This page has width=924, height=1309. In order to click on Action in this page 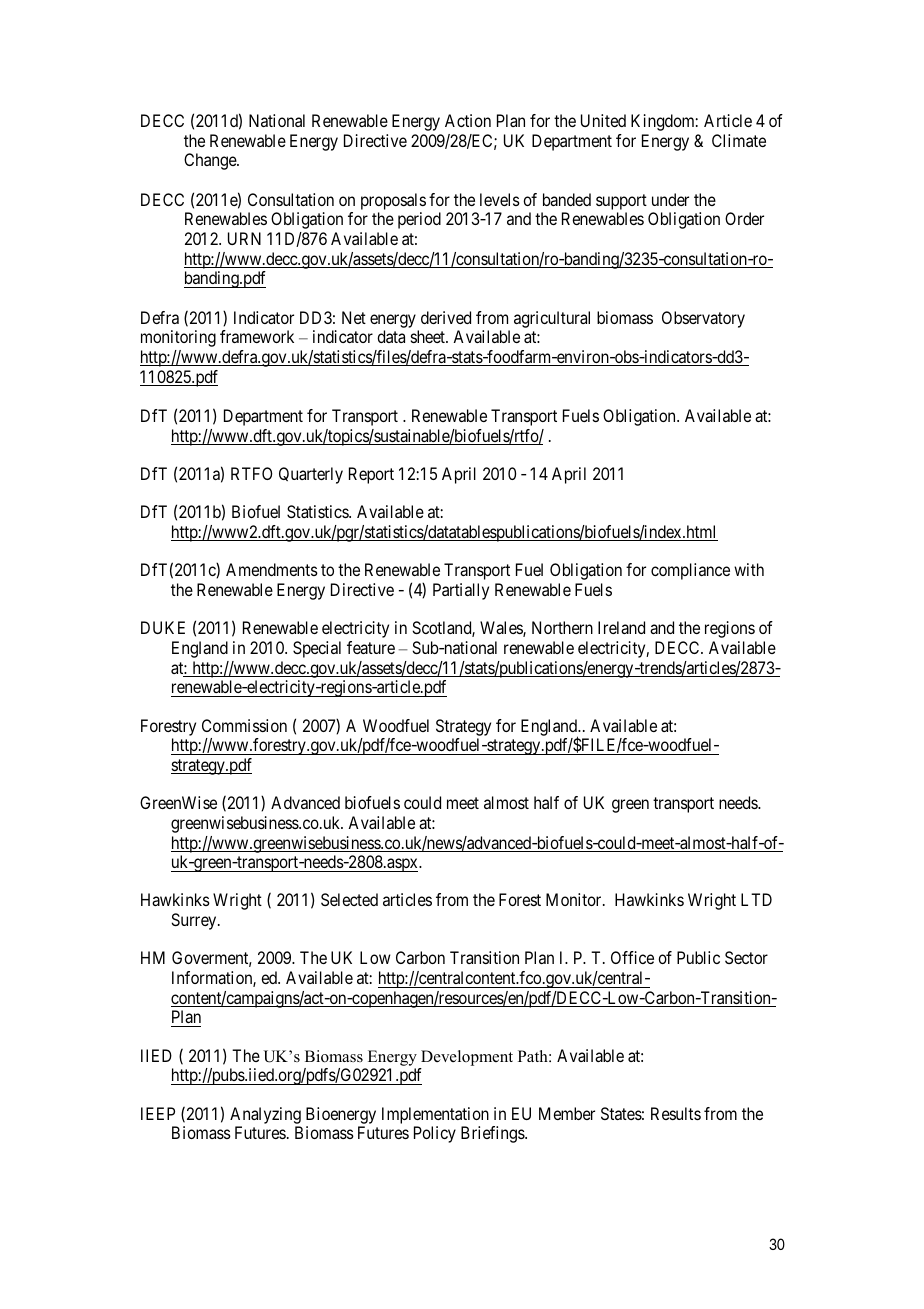, I will do `click(468, 120)`.
